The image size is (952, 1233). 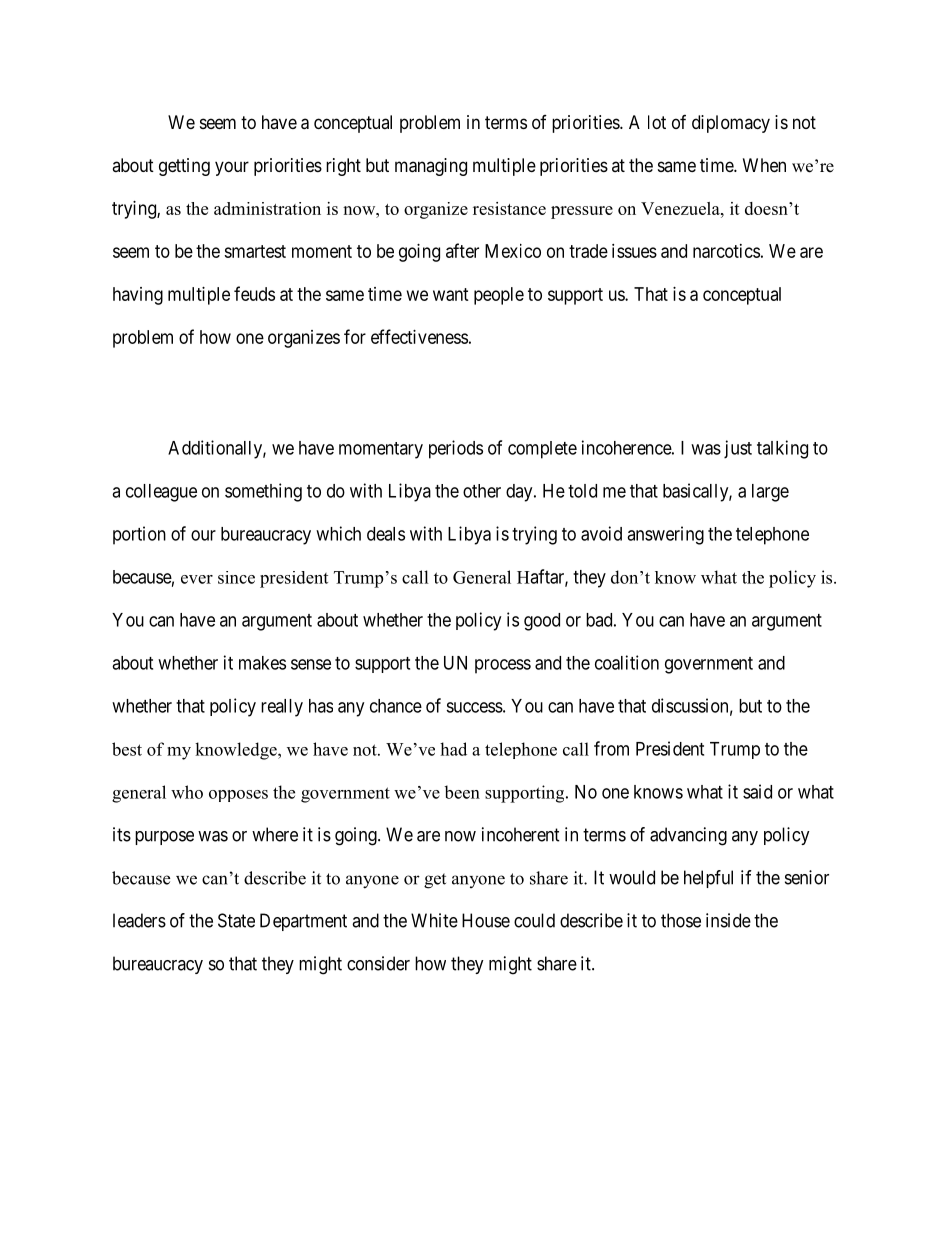 What do you see at coordinates (431, 167) in the screenshot?
I see `managing` at bounding box center [431, 167].
